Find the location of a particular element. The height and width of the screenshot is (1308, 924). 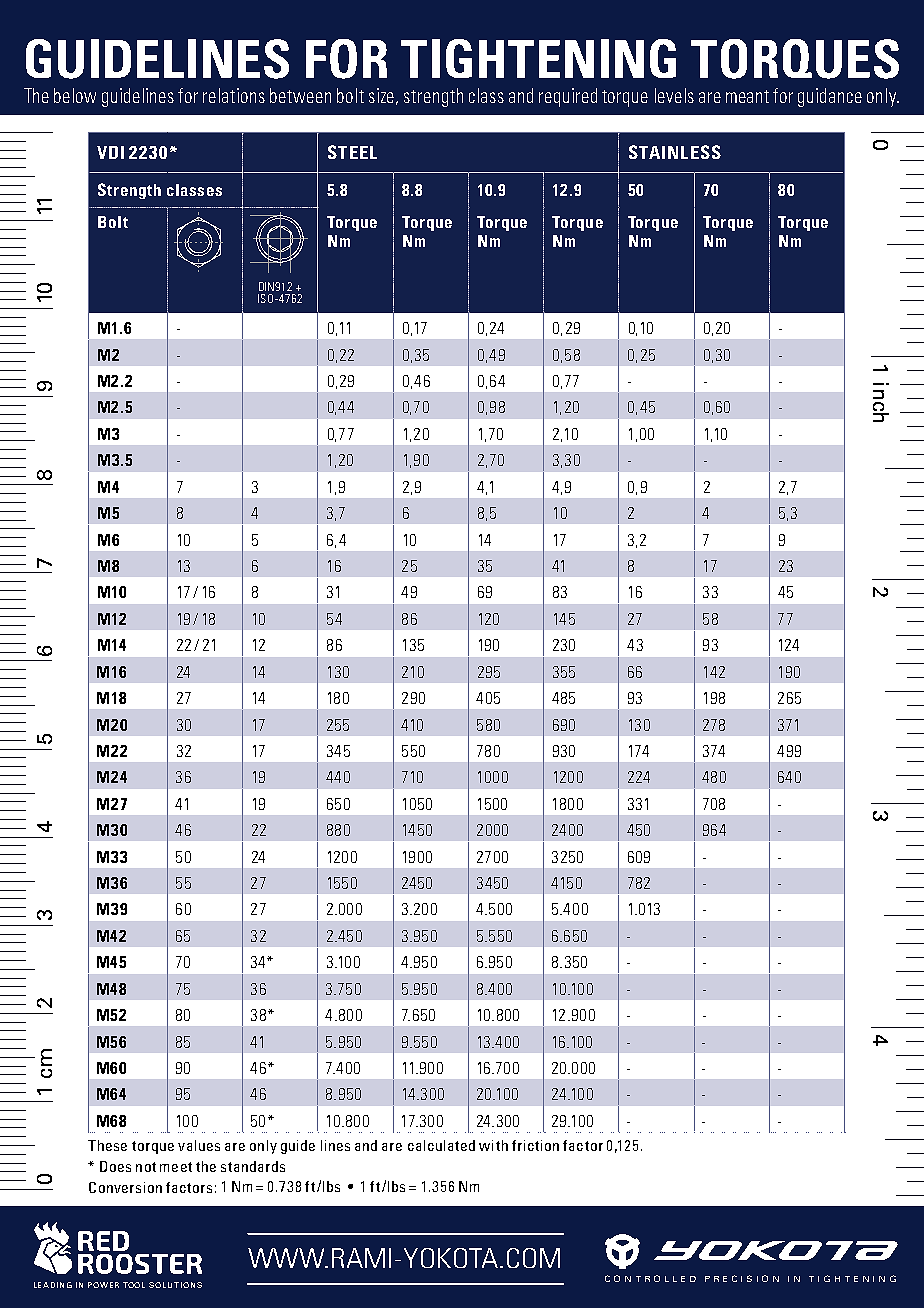

TOOL is located at coordinates (134, 1285).
